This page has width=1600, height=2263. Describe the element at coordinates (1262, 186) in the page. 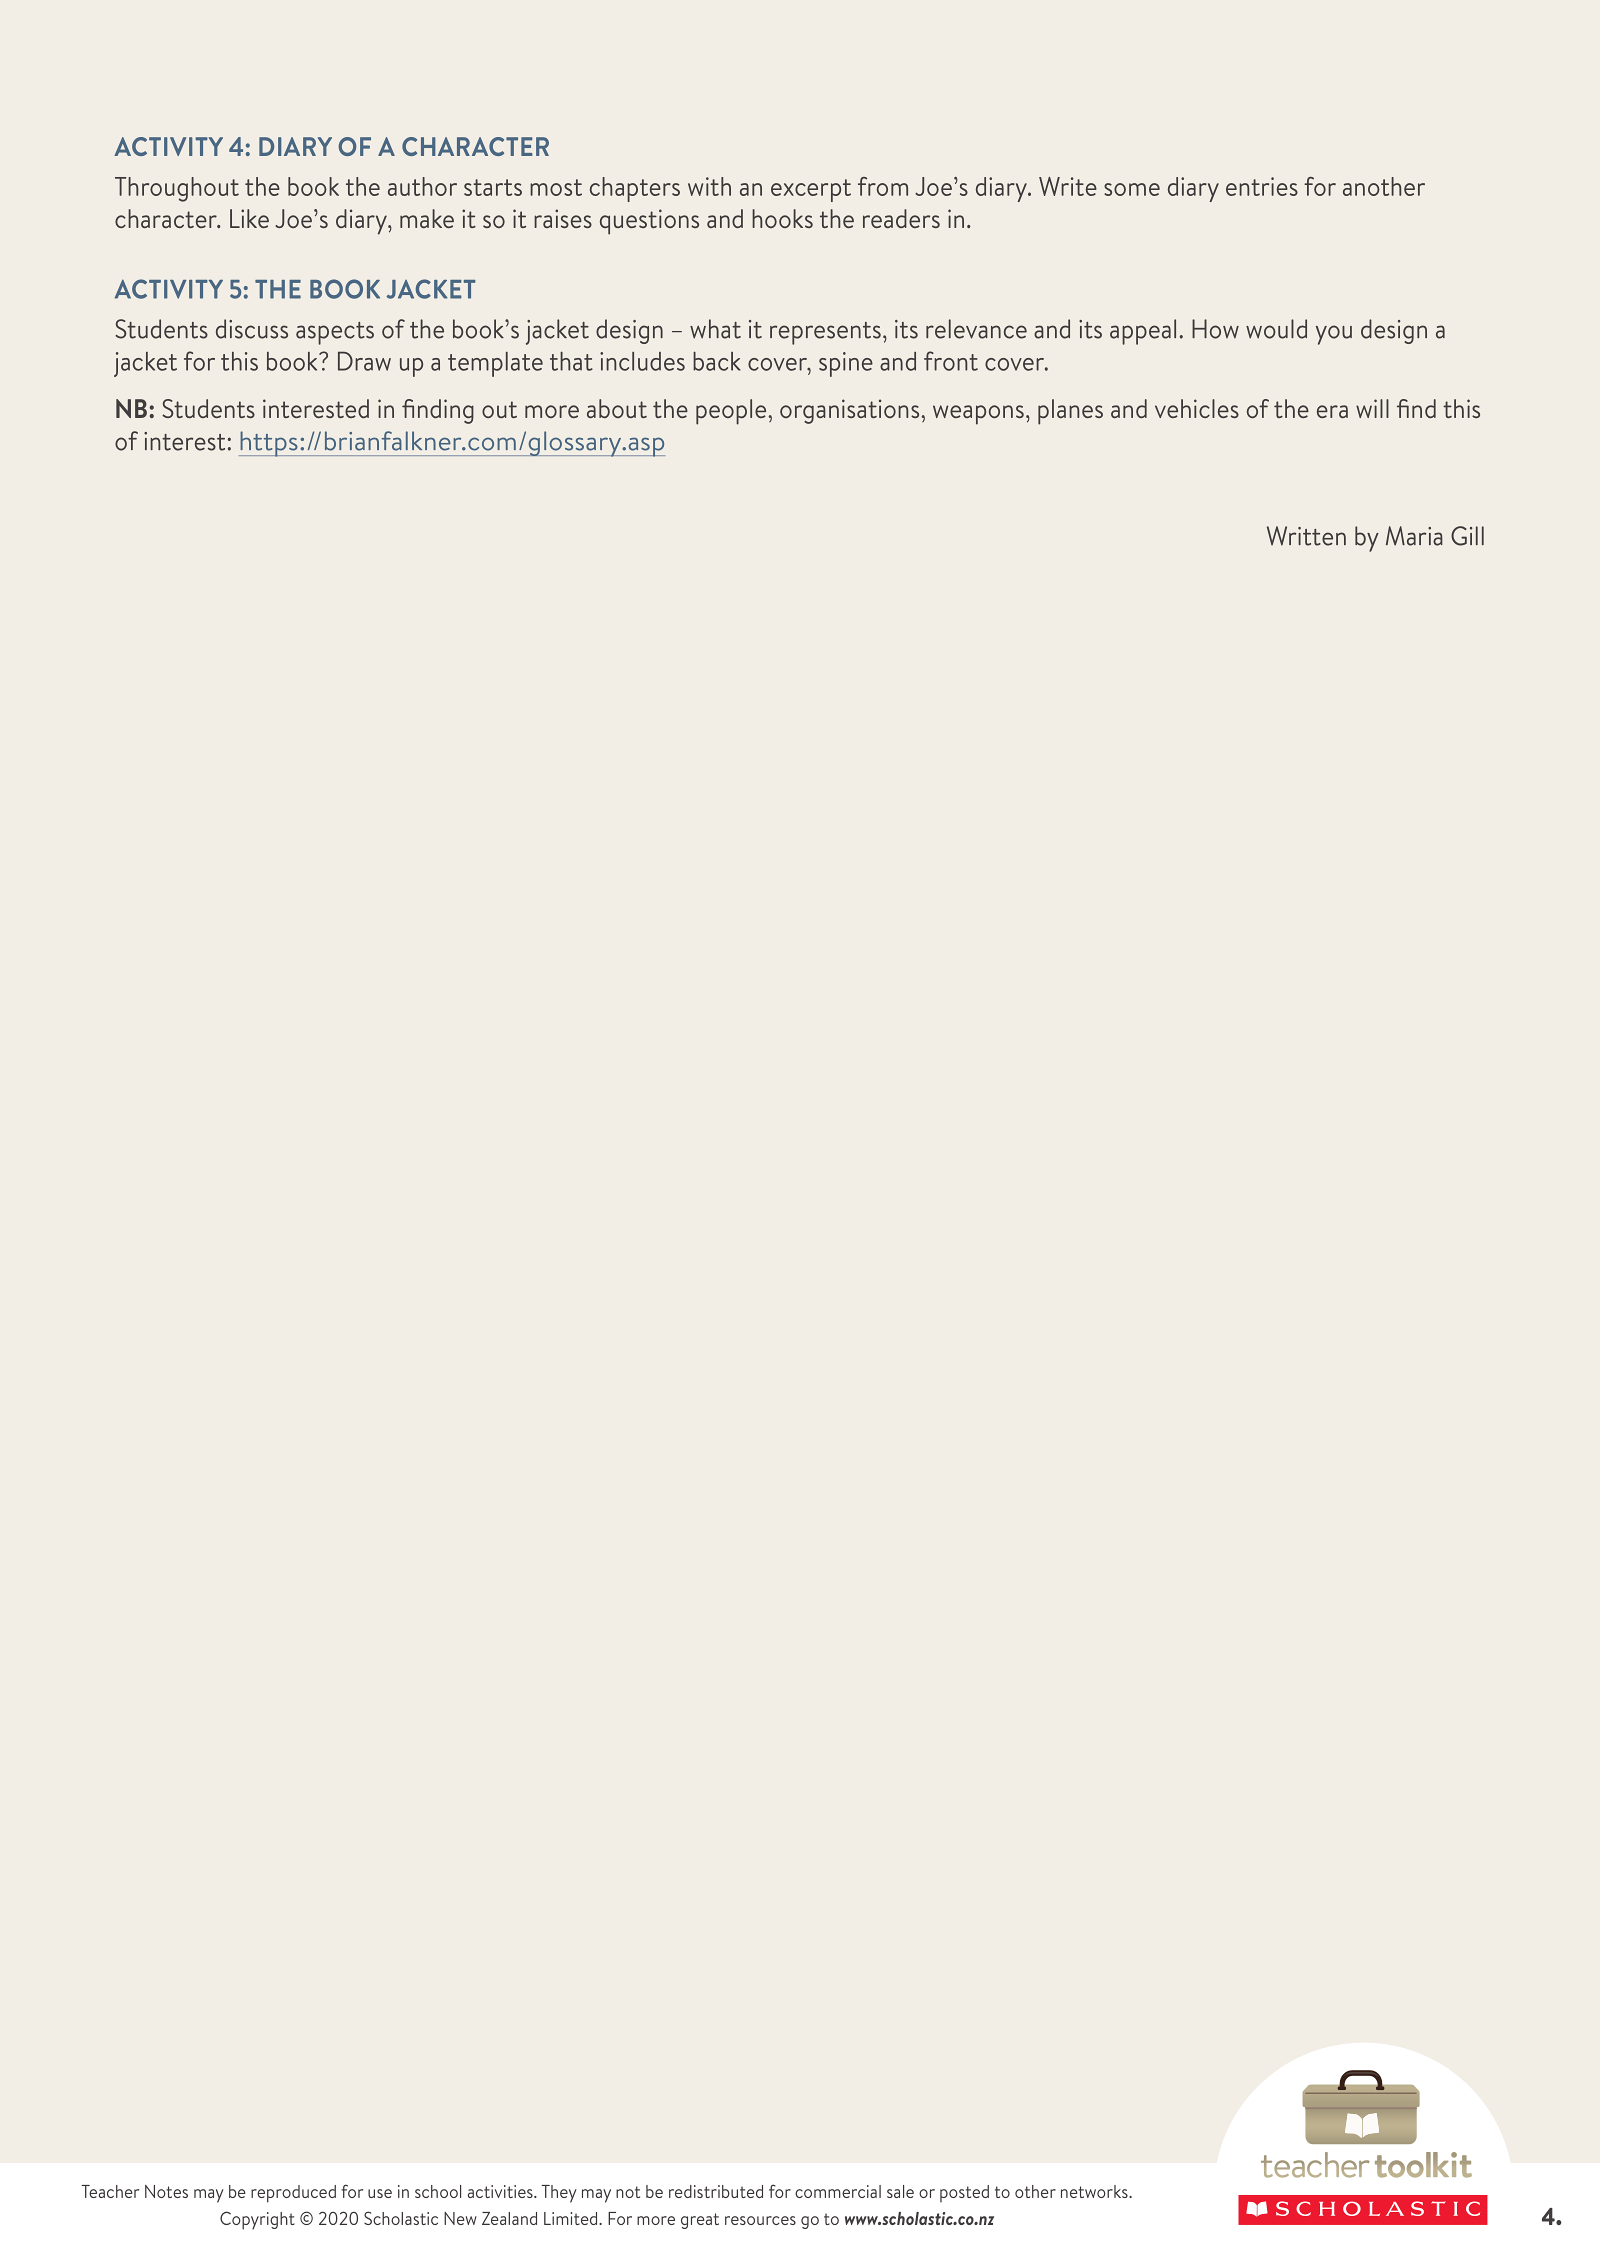

I see `entries` at that location.
